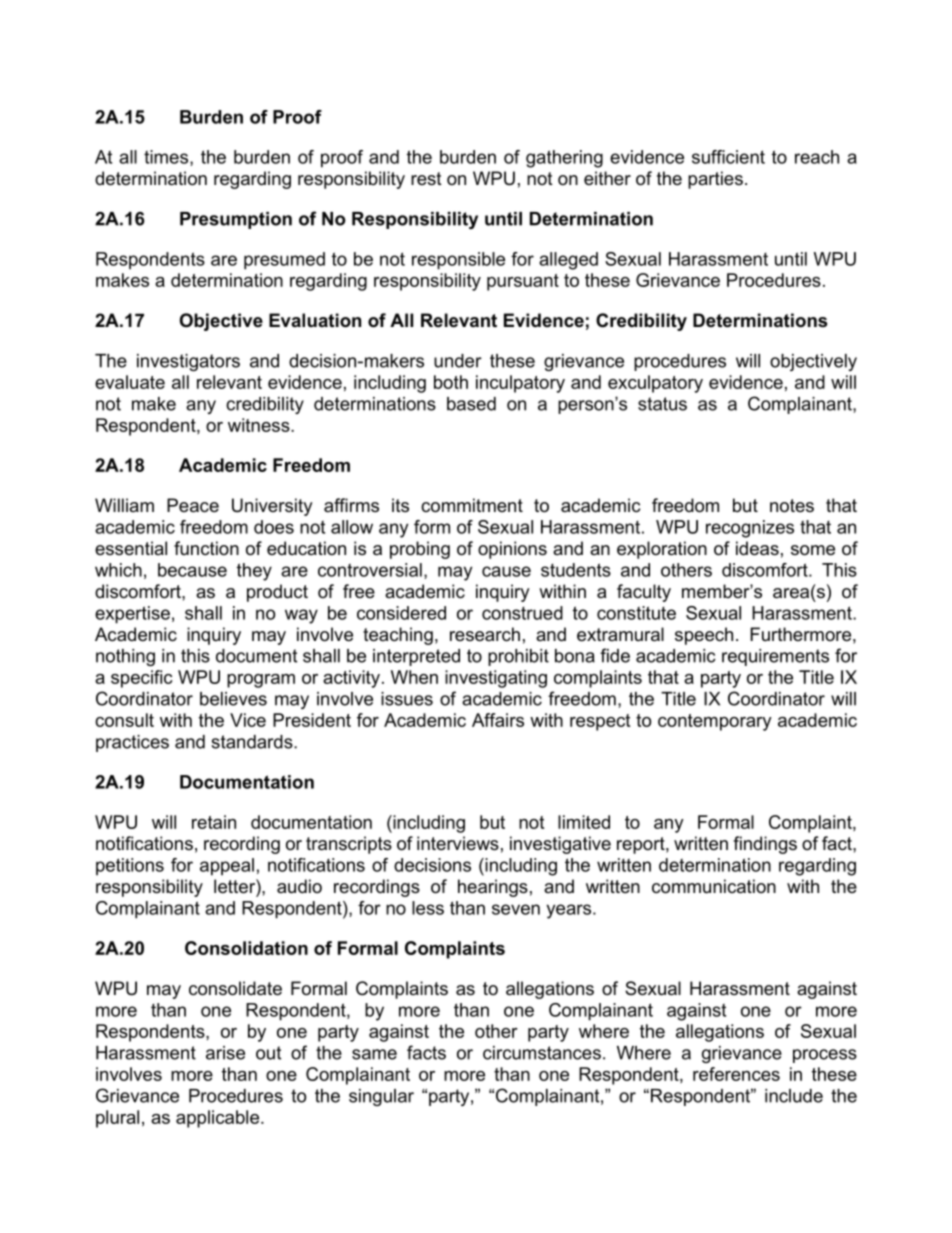 The image size is (952, 1233). What do you see at coordinates (736, 1074) in the image?
I see `references` at bounding box center [736, 1074].
